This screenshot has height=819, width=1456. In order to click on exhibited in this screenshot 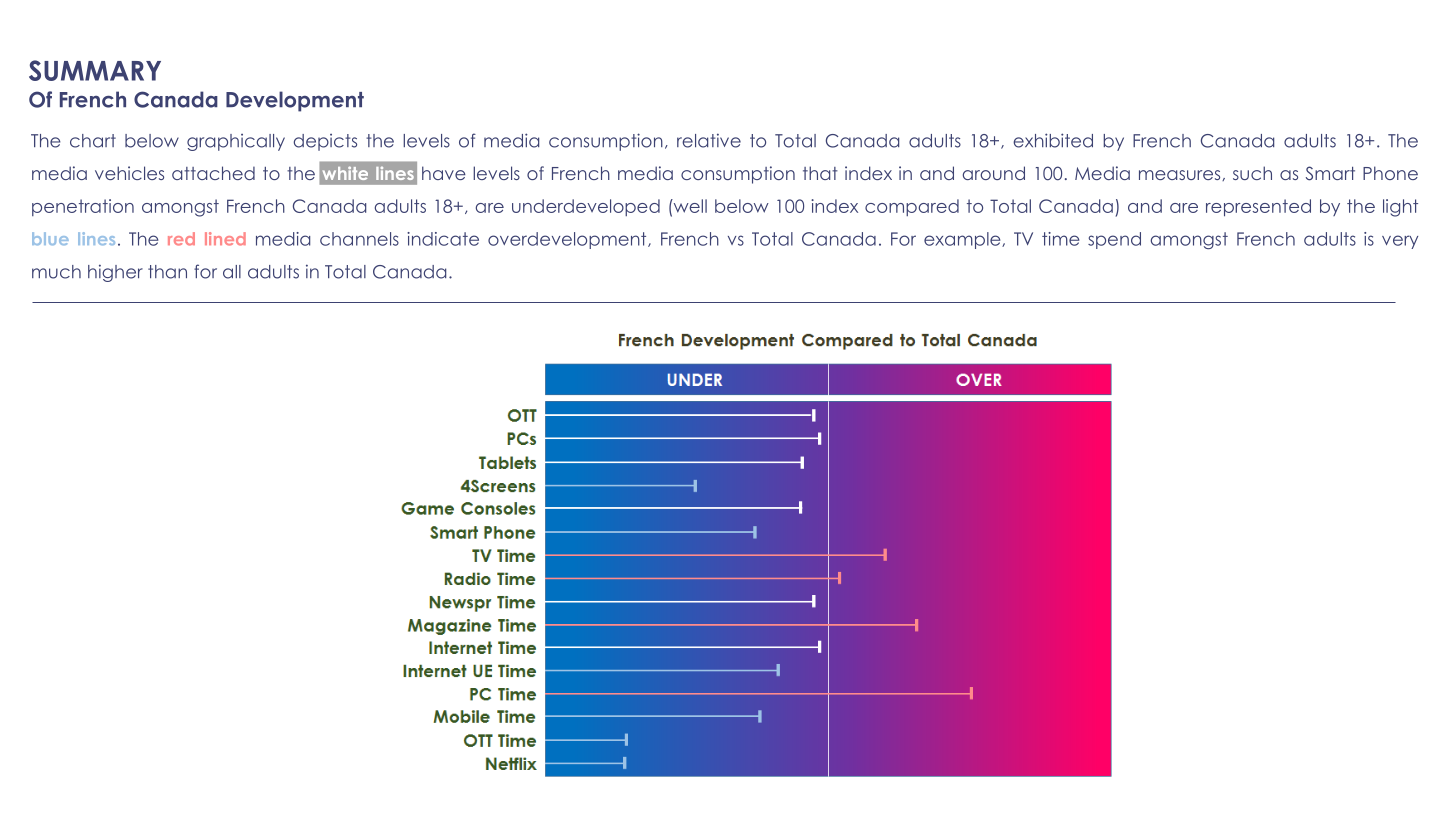, I will do `click(1053, 140)`.
